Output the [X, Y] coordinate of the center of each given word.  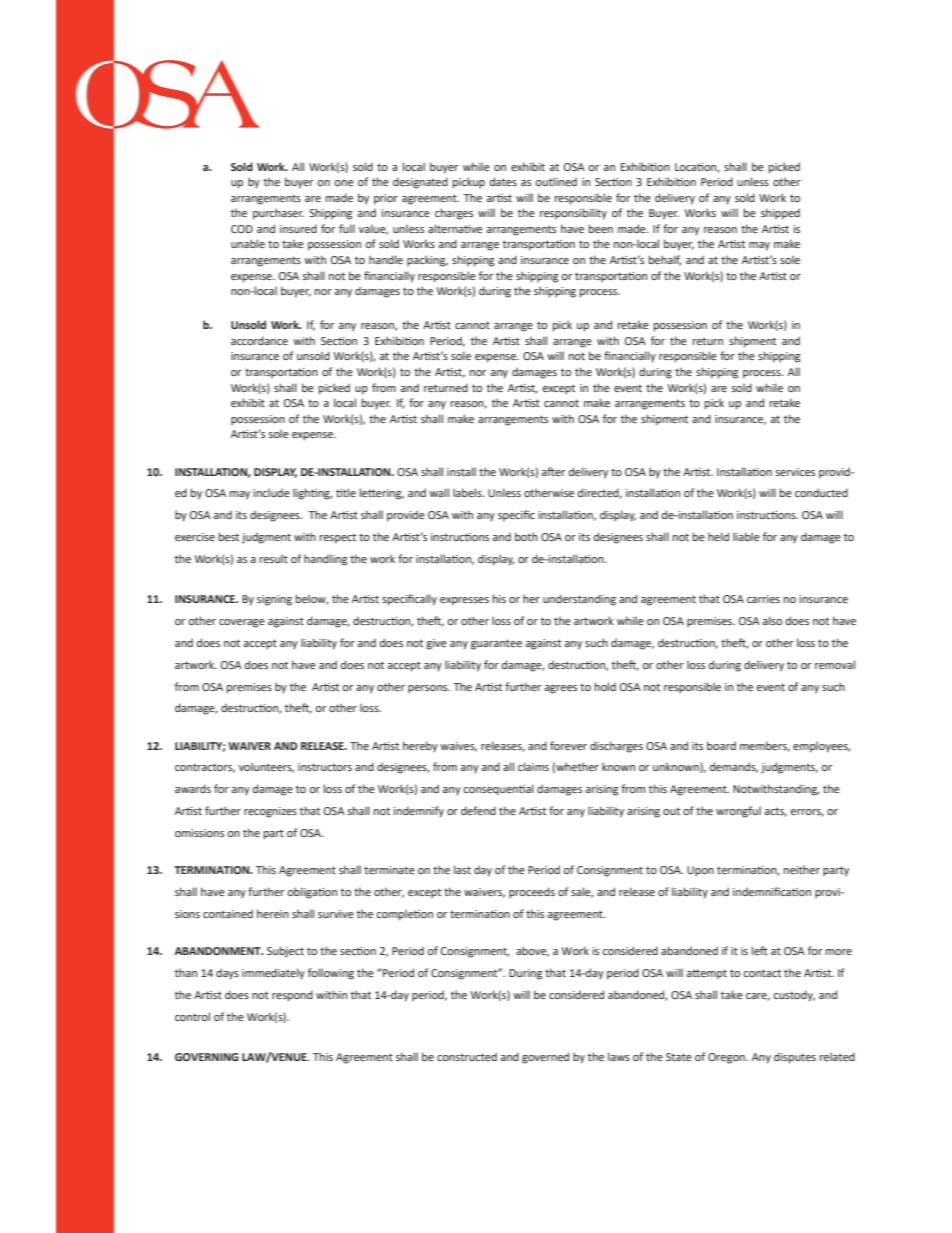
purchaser [278, 214]
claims [533, 766]
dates [503, 181]
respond [292, 996]
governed [545, 1058]
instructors [325, 767]
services [795, 472]
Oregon [727, 1058]
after [553, 471]
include [271, 492]
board [721, 745]
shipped [780, 214]
